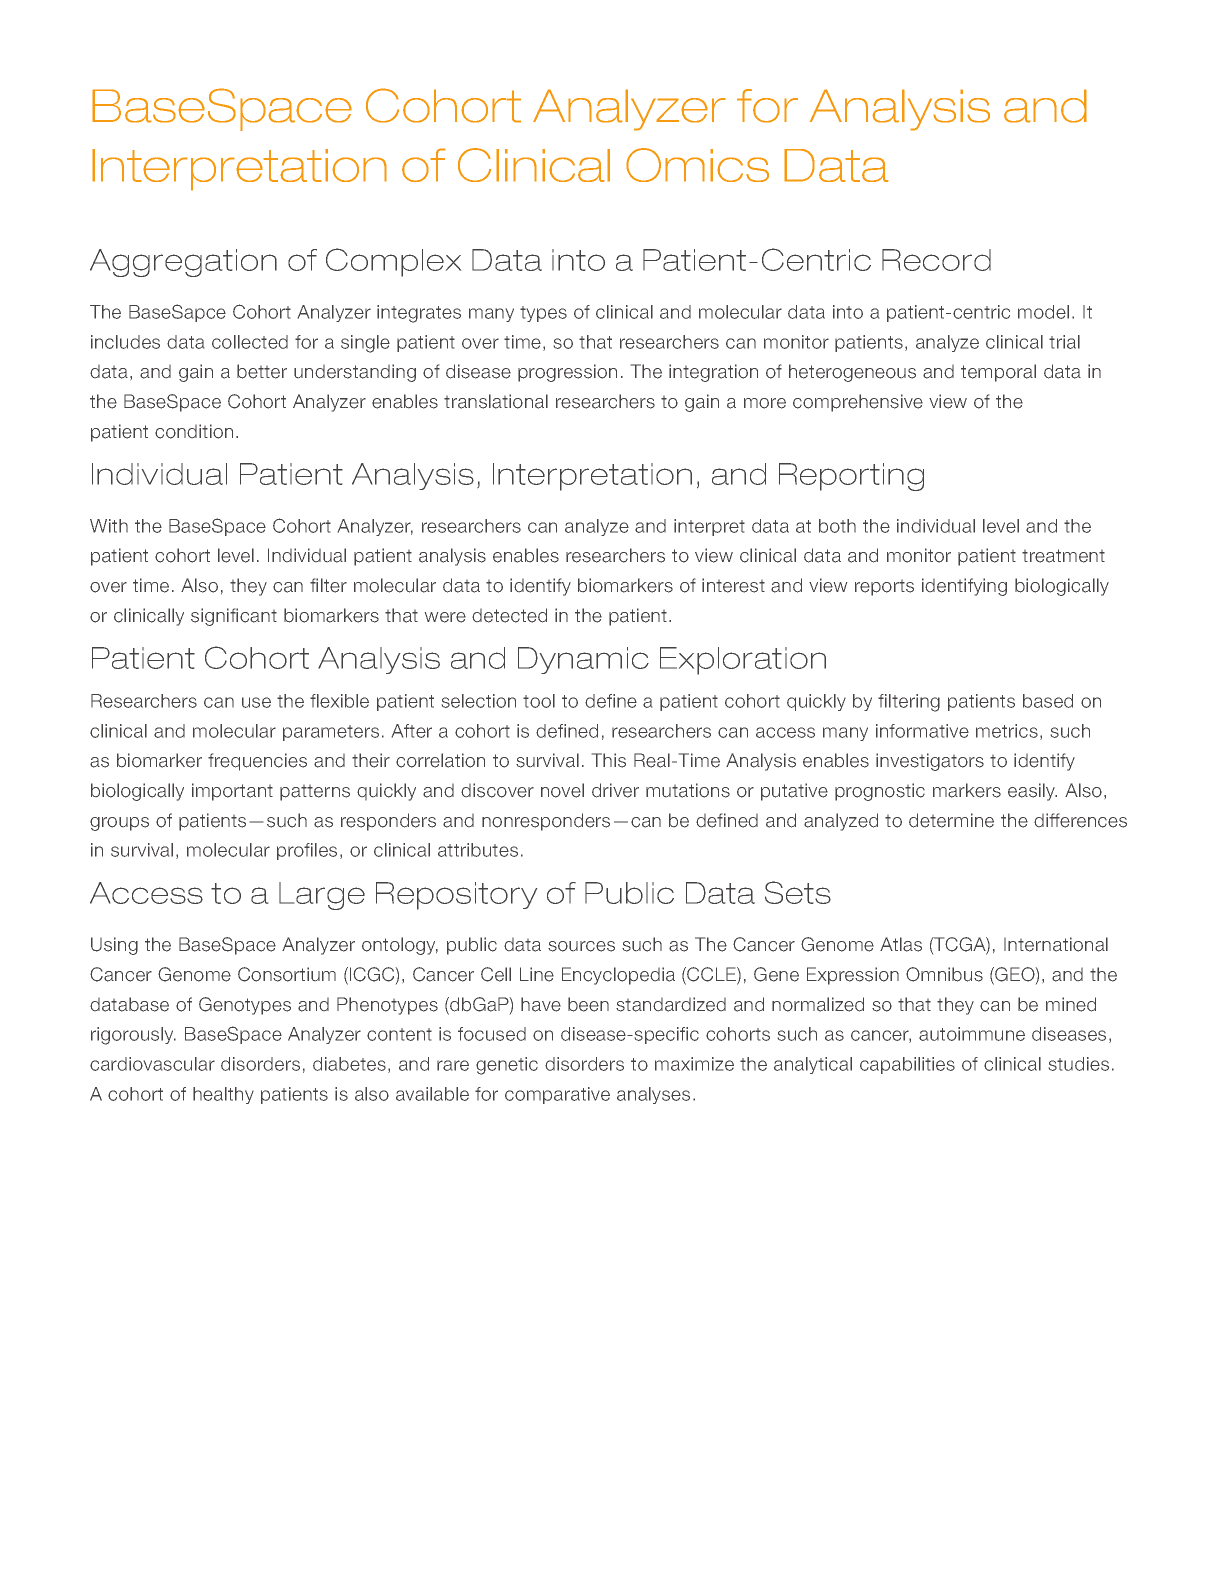 The width and height of the screenshot is (1218, 1576). Describe the element at coordinates (183, 263) in the screenshot. I see `Aggregation` at that location.
